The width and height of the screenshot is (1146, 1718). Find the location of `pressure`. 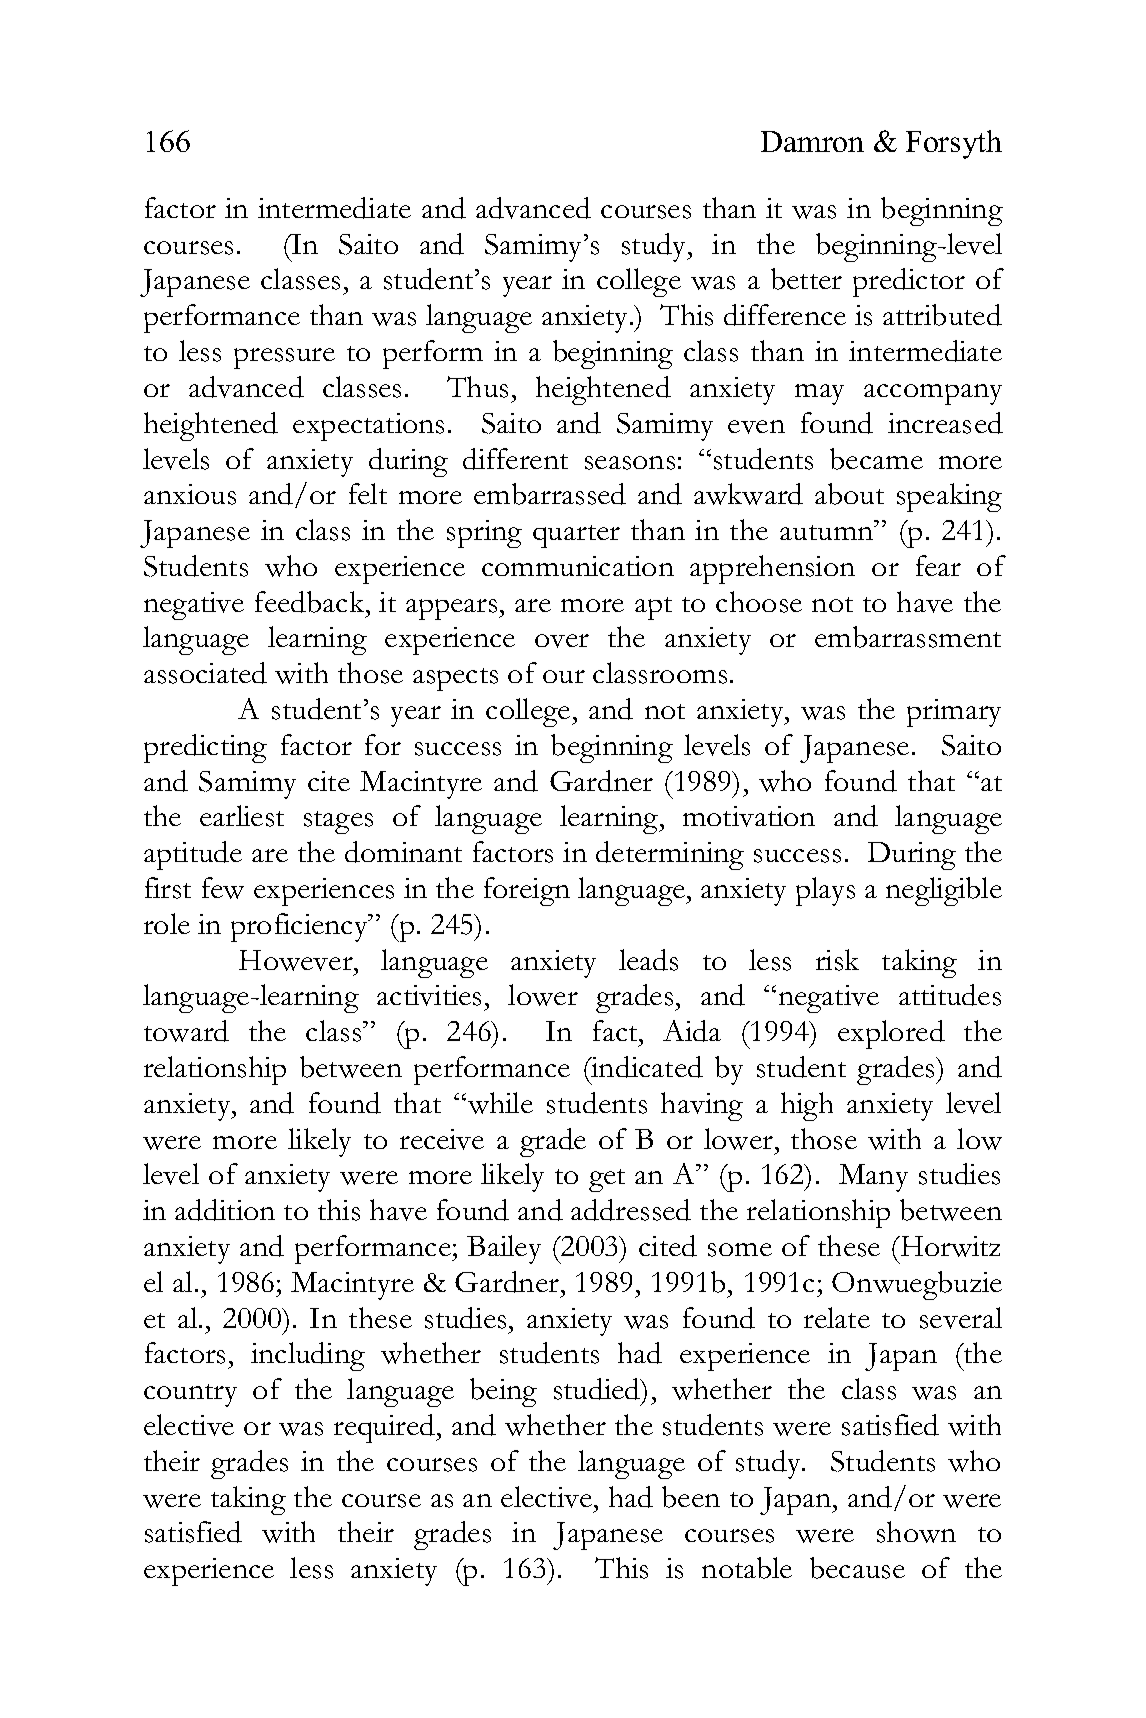

pressure is located at coordinates (284, 358).
